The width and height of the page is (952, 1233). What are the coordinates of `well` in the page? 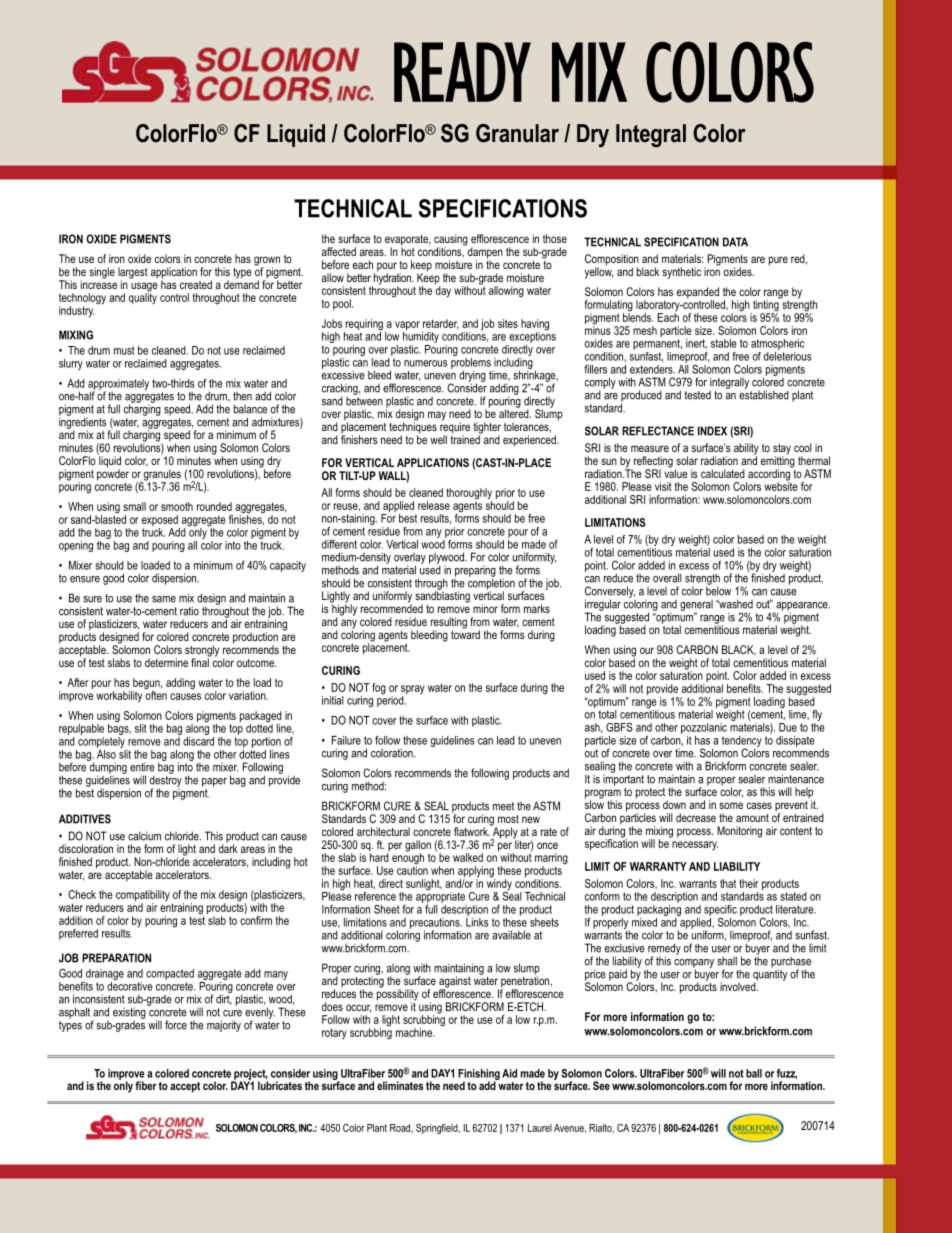 It's located at (438, 439).
